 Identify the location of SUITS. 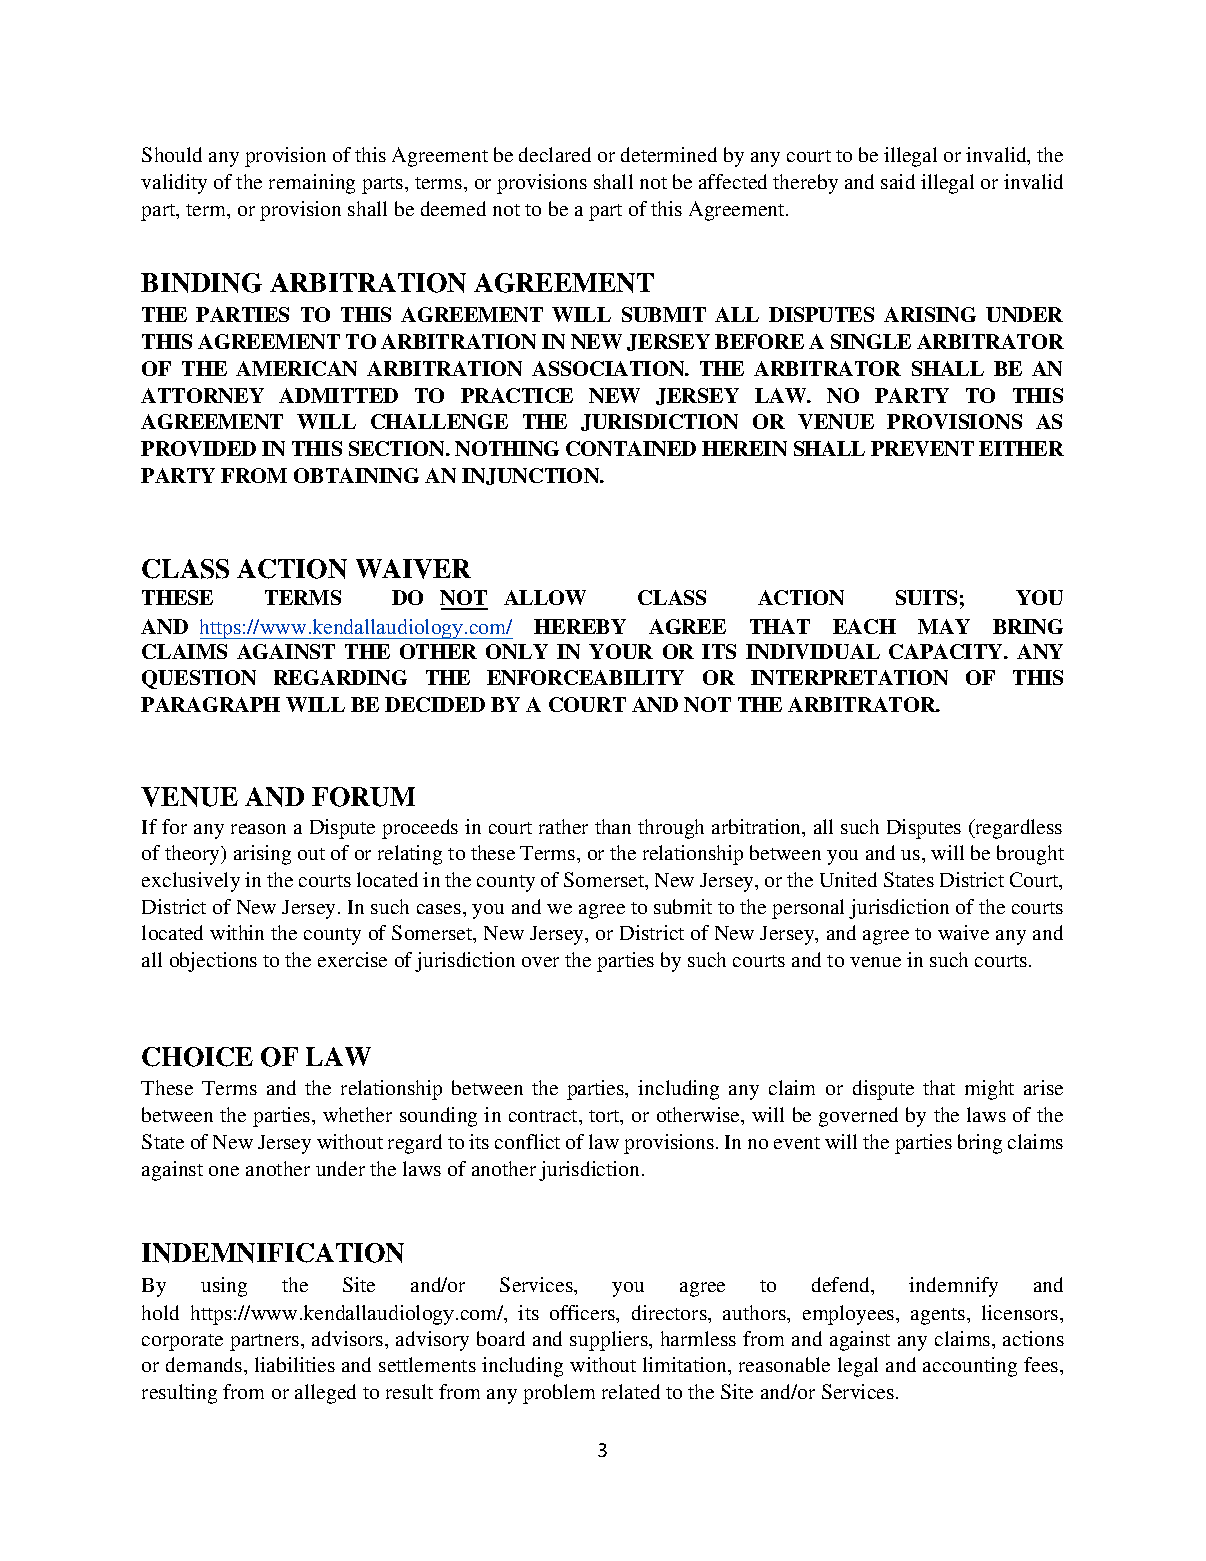
(926, 597).
